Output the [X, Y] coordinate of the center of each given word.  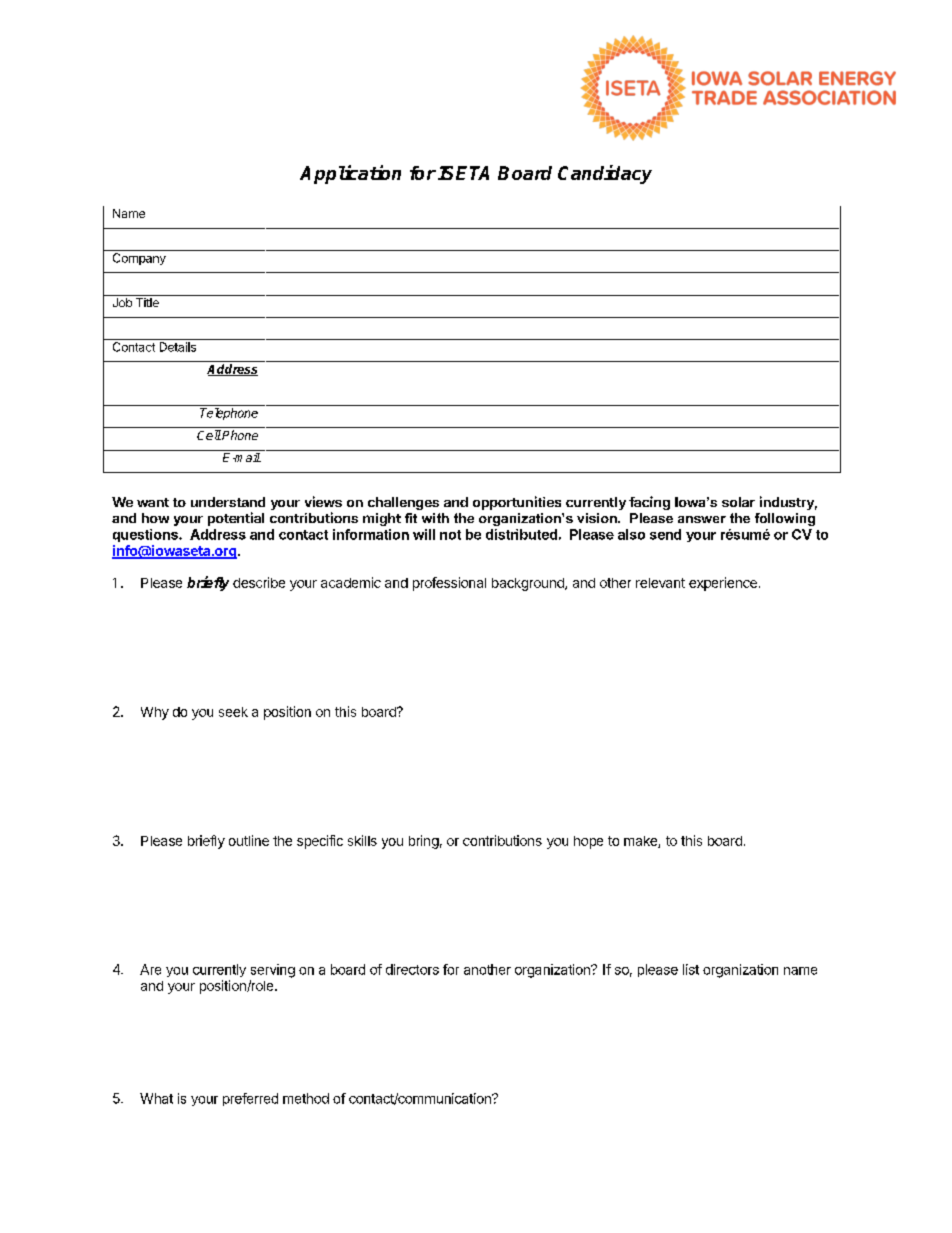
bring [424, 842]
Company [139, 259]
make [641, 842]
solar [738, 502]
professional [449, 584]
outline [249, 840]
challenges [403, 503]
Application [350, 174]
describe [259, 582]
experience [723, 584]
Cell [209, 435]
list [691, 969]
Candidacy [605, 174]
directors [412, 969]
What [156, 1098]
